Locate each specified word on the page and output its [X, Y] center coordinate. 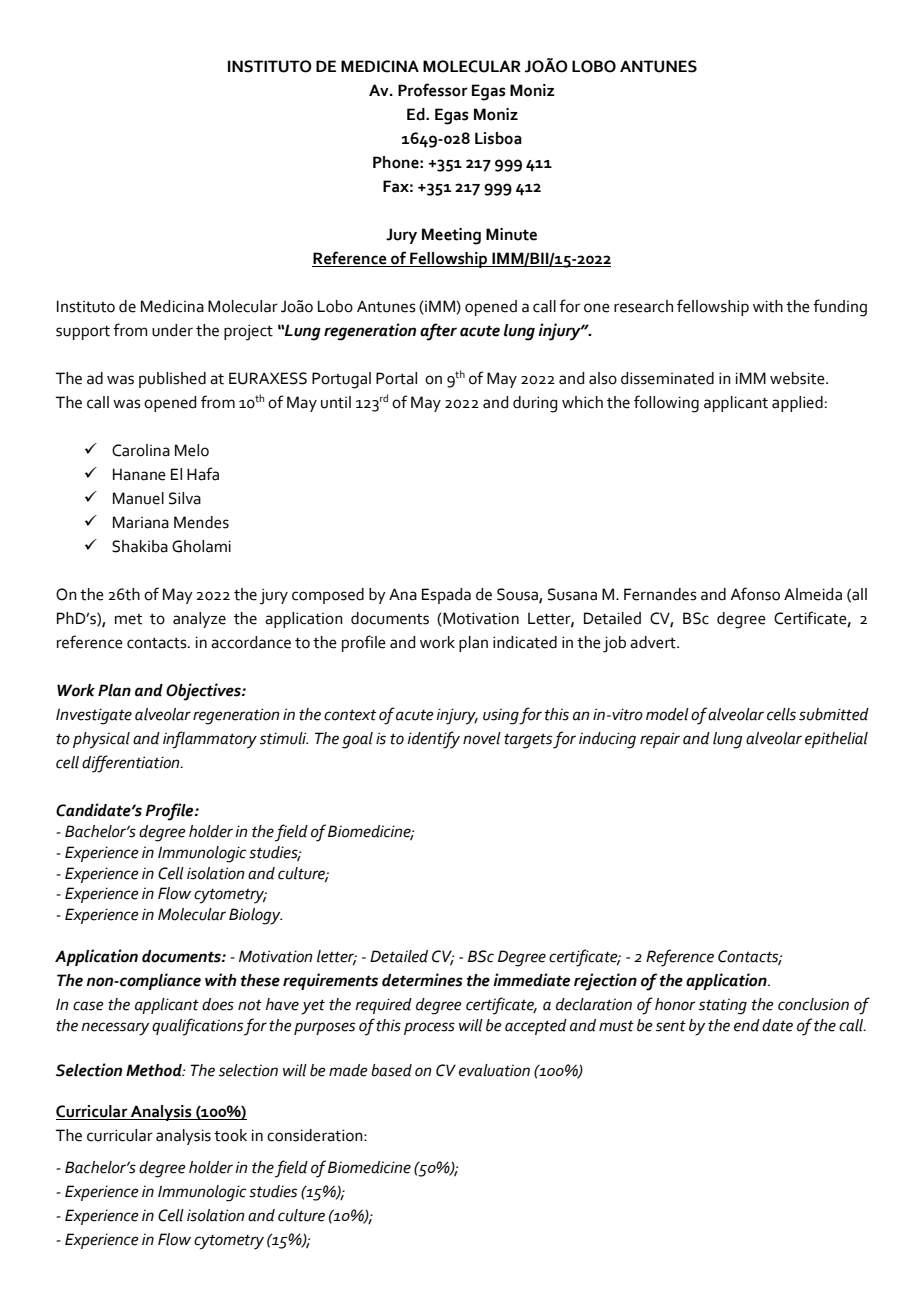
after [438, 332]
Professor [433, 90]
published [172, 380]
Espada [446, 596]
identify [433, 740]
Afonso [755, 594]
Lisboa [498, 138]
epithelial [836, 740]
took [230, 1135]
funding [840, 308]
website [798, 378]
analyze [199, 620]
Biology [255, 916]
